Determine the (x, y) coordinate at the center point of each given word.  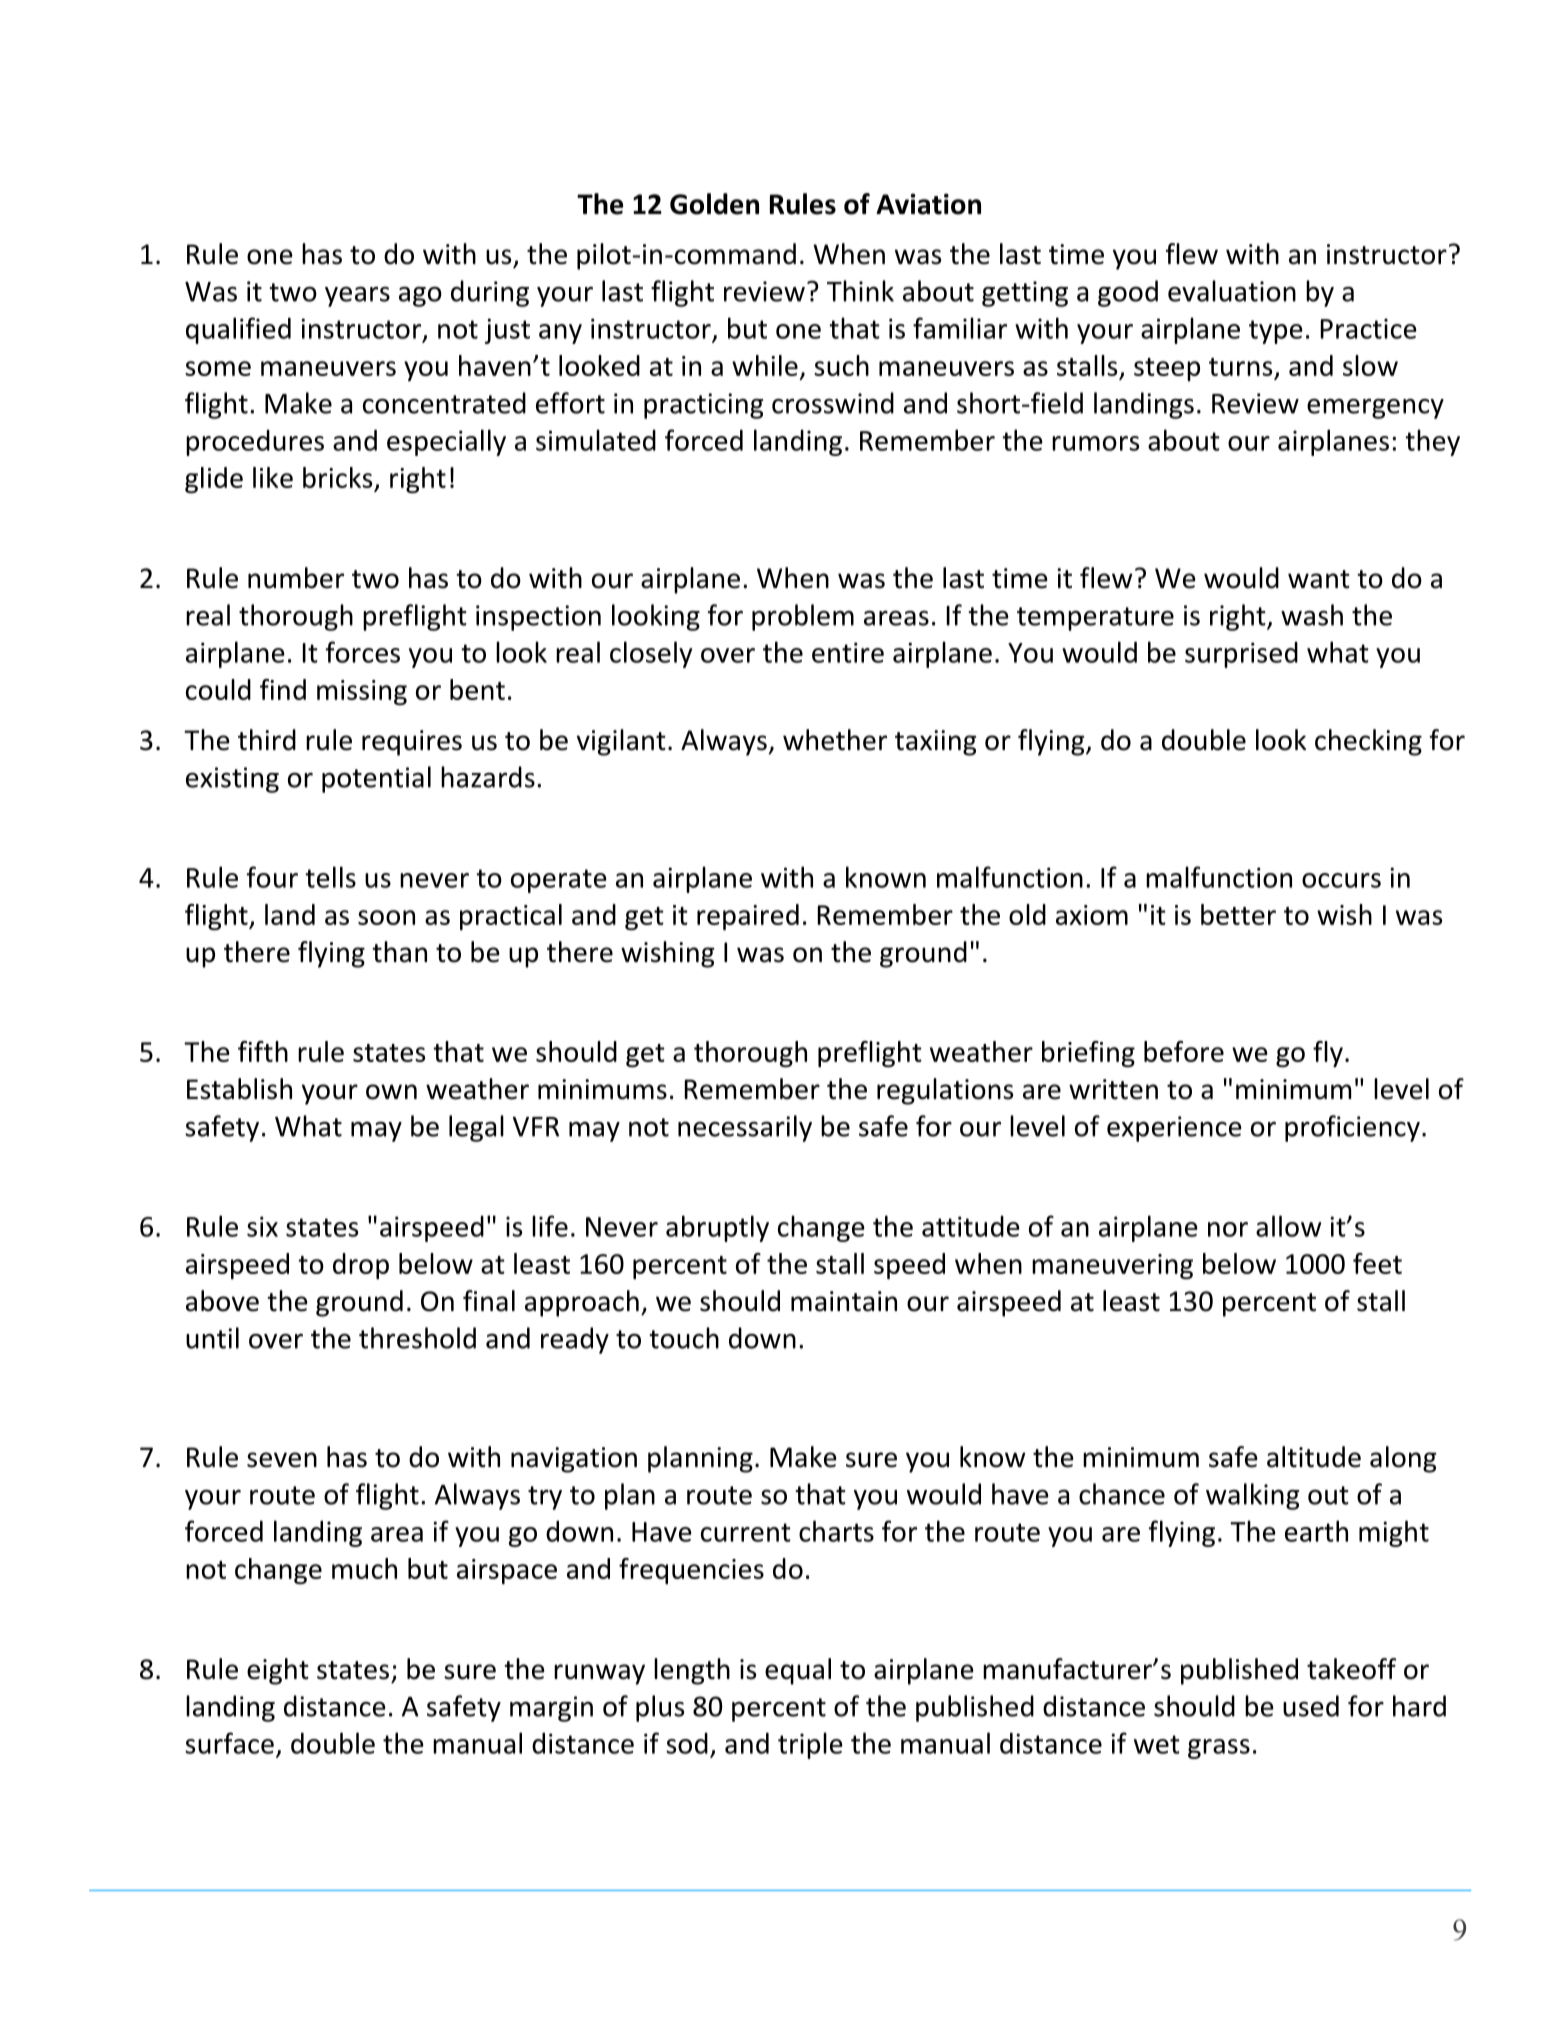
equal (798, 1671)
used (1311, 1706)
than (399, 952)
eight (278, 1671)
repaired (748, 917)
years (357, 296)
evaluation (1232, 291)
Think (860, 291)
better (1238, 914)
